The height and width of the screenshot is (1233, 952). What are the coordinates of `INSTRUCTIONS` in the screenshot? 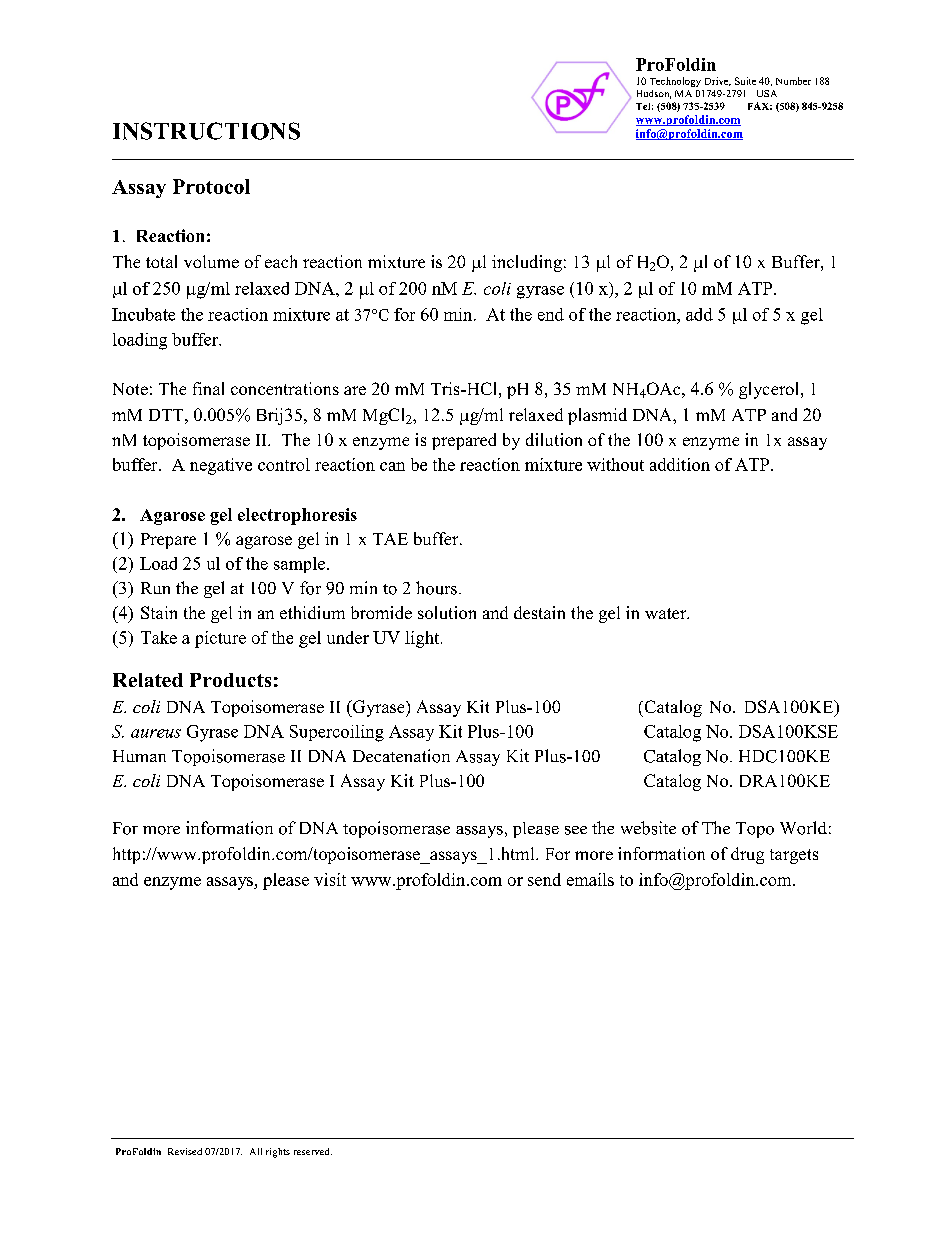 It's located at (206, 131).
